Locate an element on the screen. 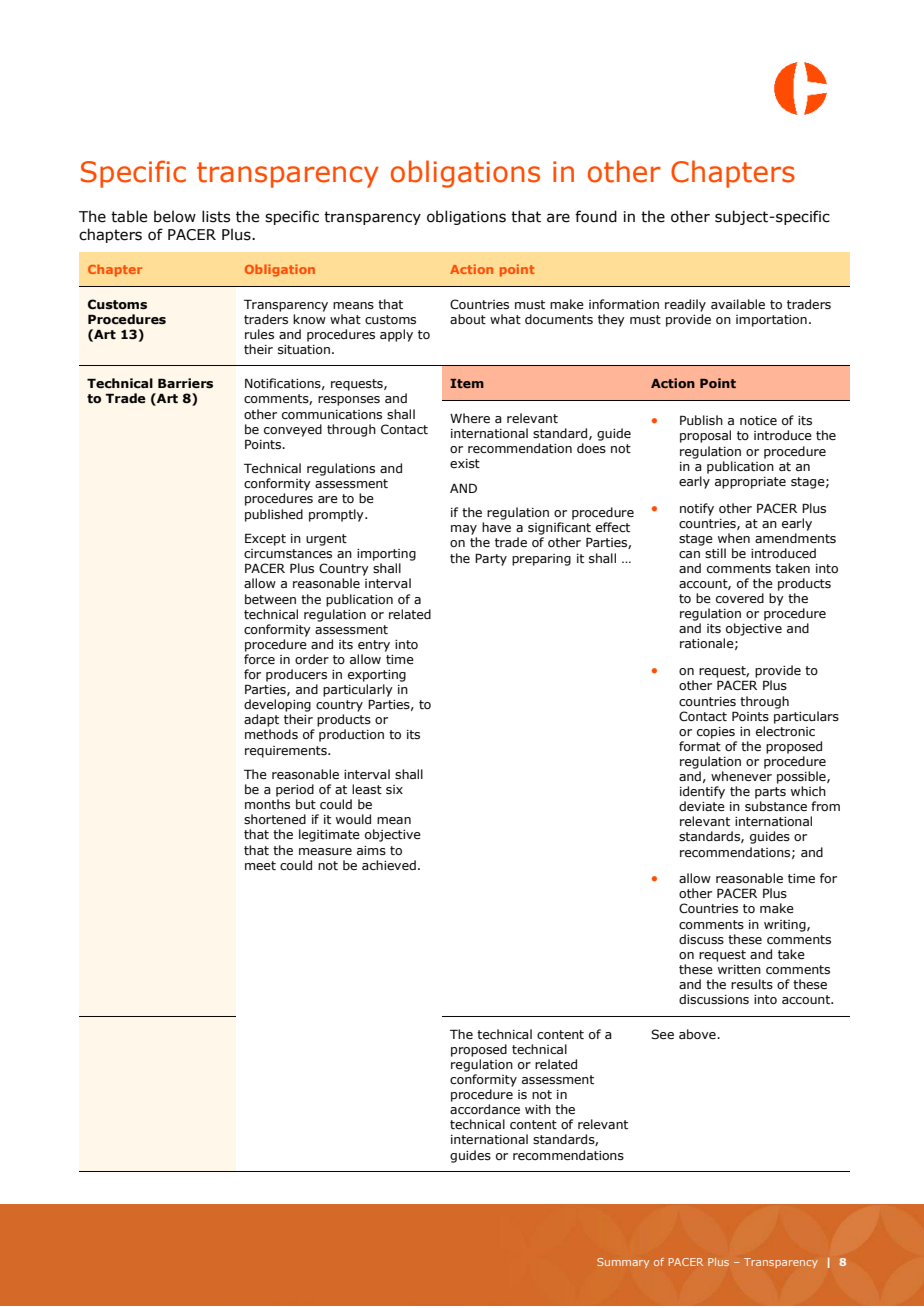 This screenshot has height=1308, width=924. with is located at coordinates (538, 1109).
